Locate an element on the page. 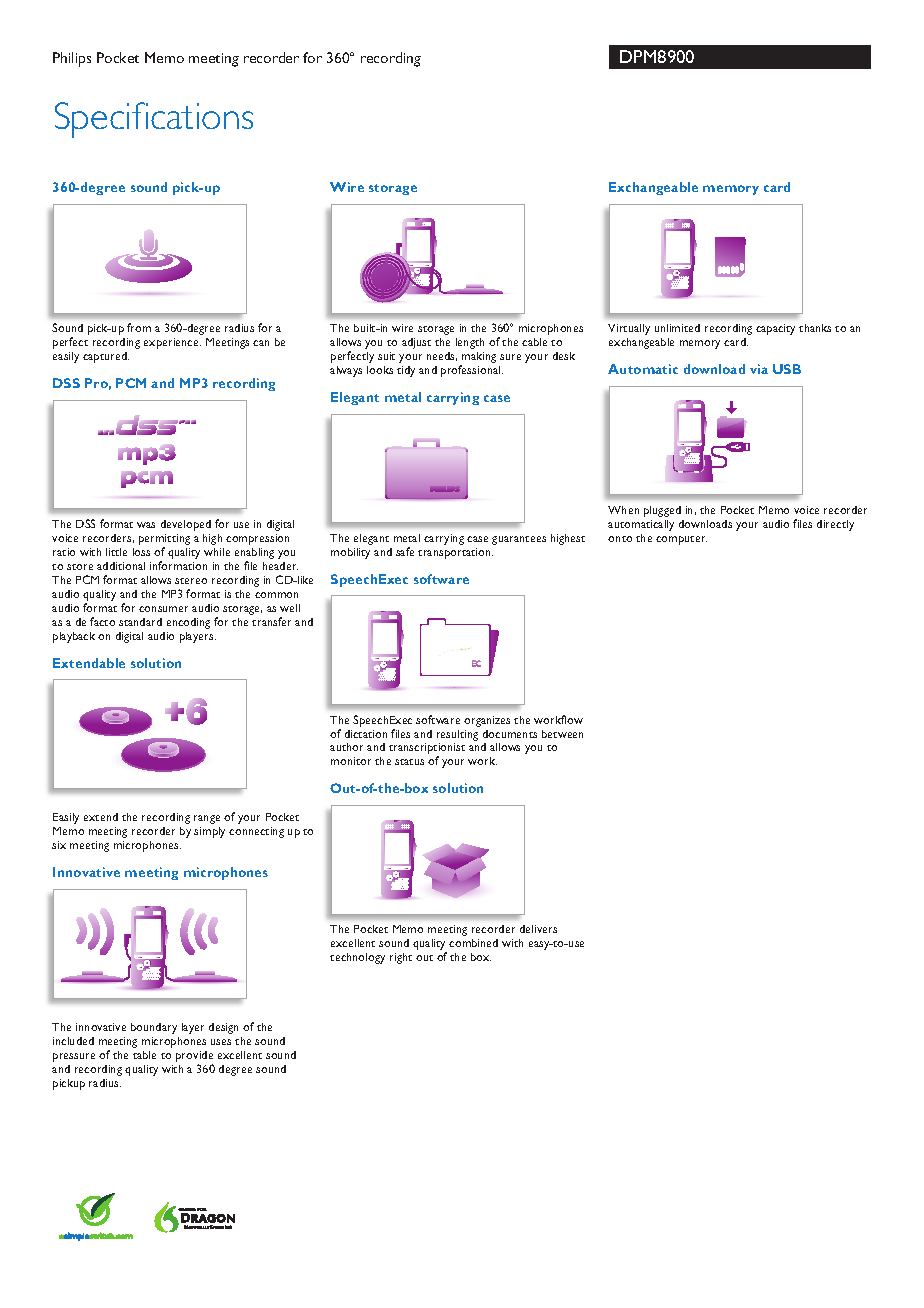 The width and height of the page is (924, 1308). Philips is located at coordinates (72, 59).
